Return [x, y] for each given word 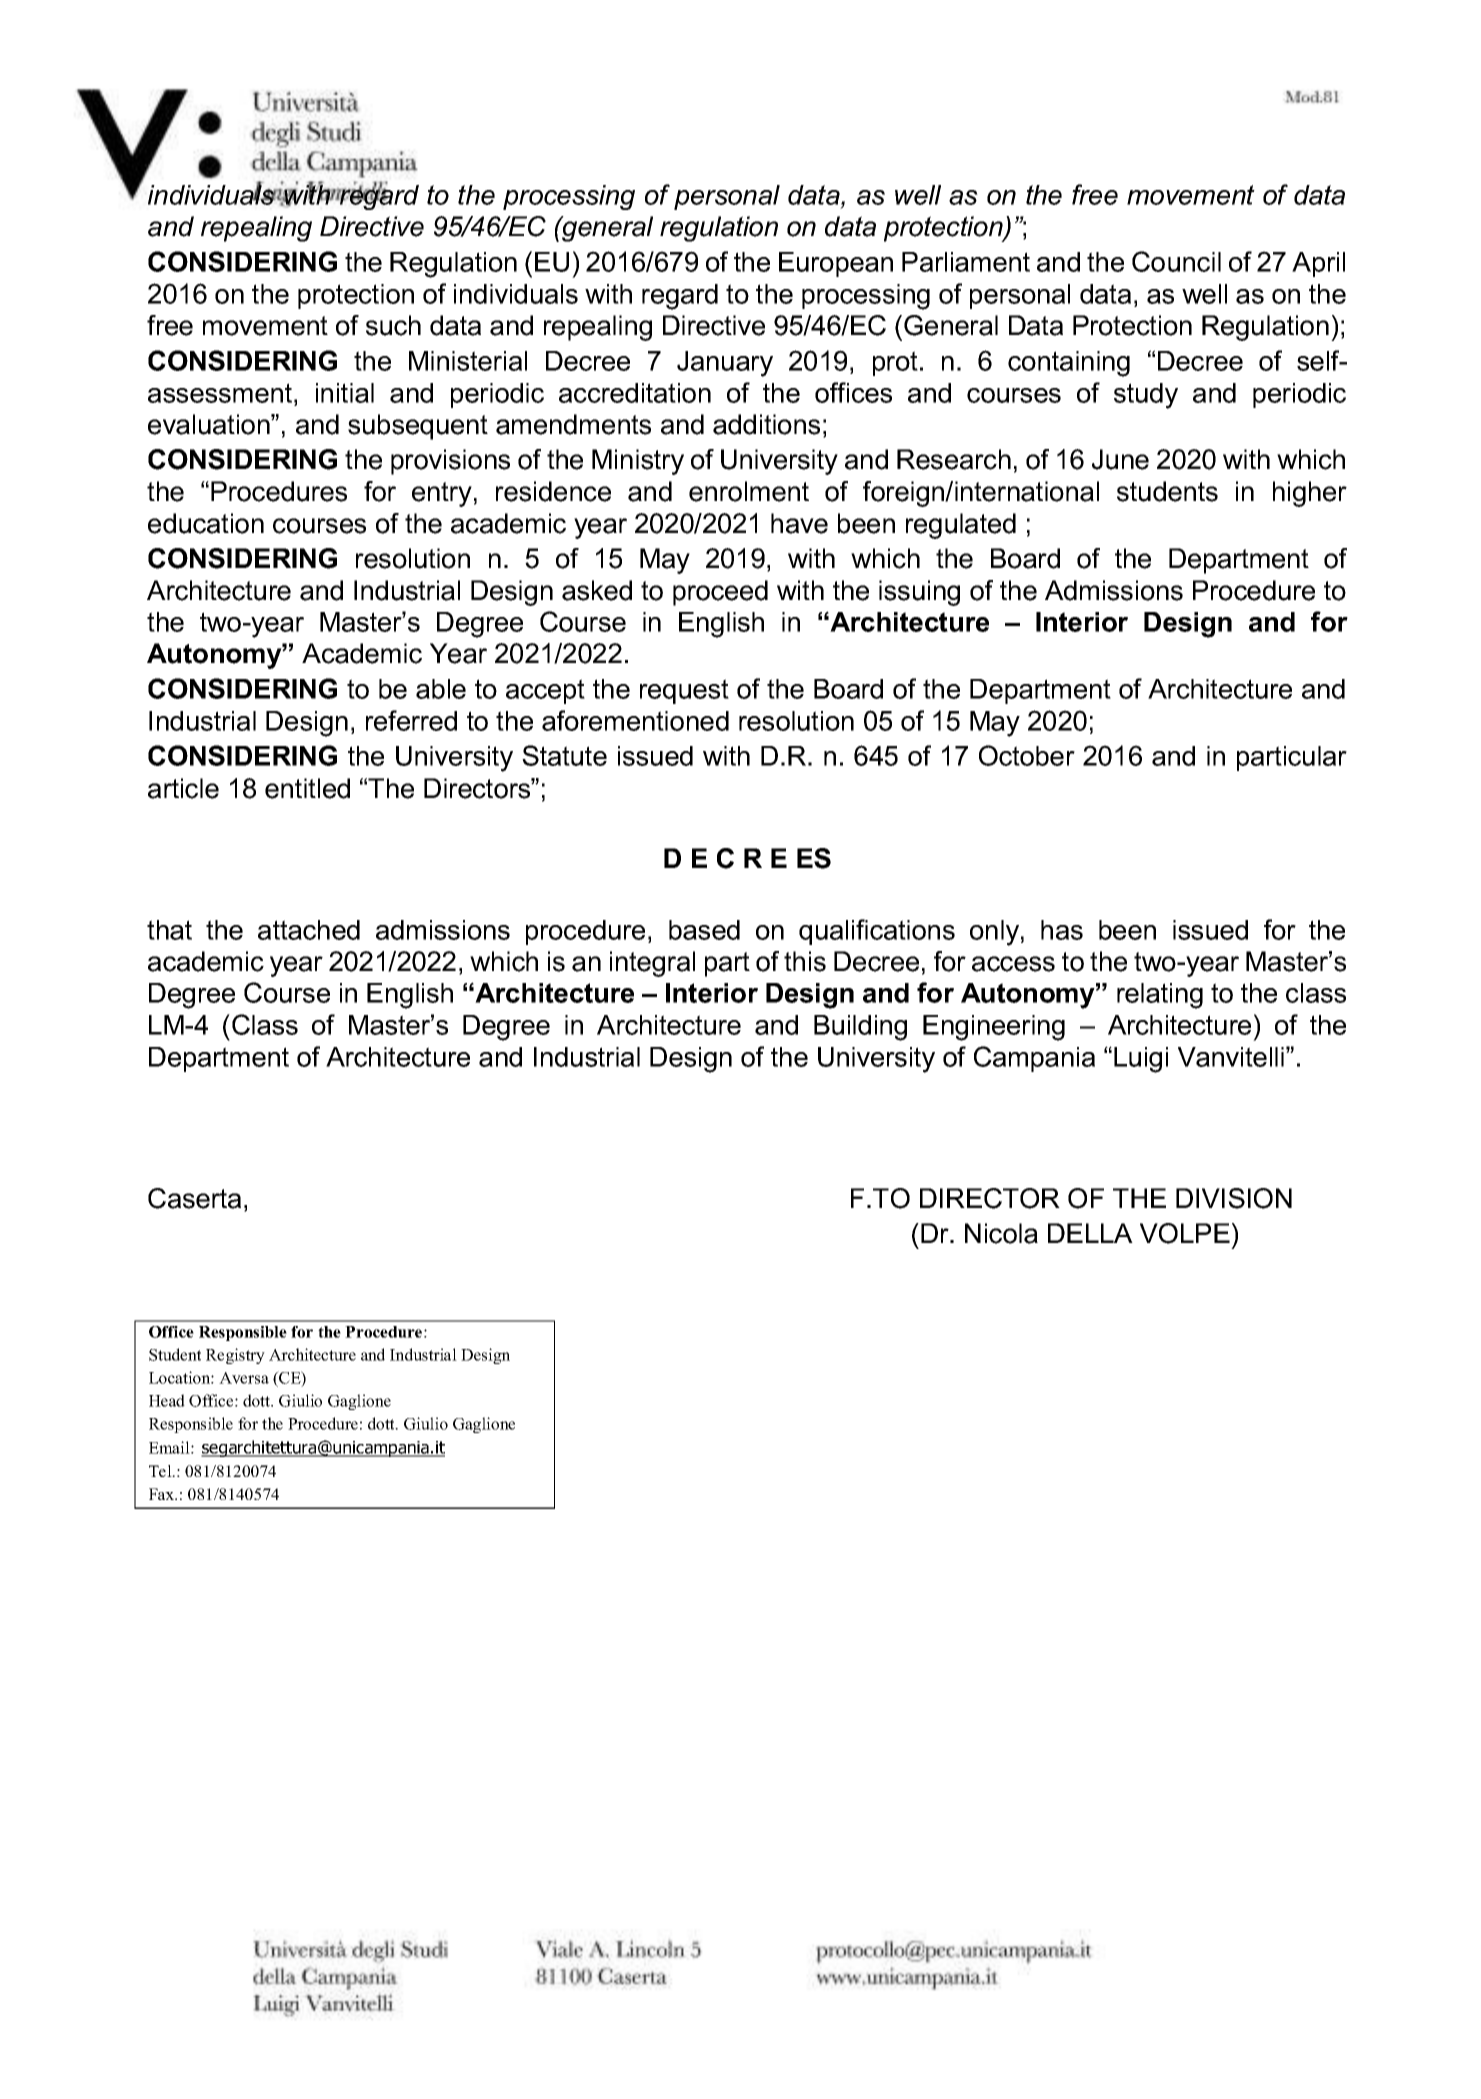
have [799, 523]
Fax [163, 1494]
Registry [235, 1356]
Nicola [1001, 1233]
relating [1160, 996]
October [1027, 755]
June [1120, 459]
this [805, 961]
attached [309, 930]
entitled [307, 788]
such [393, 325]
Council [1176, 261]
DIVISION [1234, 1198]
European [836, 264]
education [206, 523]
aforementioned [635, 720]
